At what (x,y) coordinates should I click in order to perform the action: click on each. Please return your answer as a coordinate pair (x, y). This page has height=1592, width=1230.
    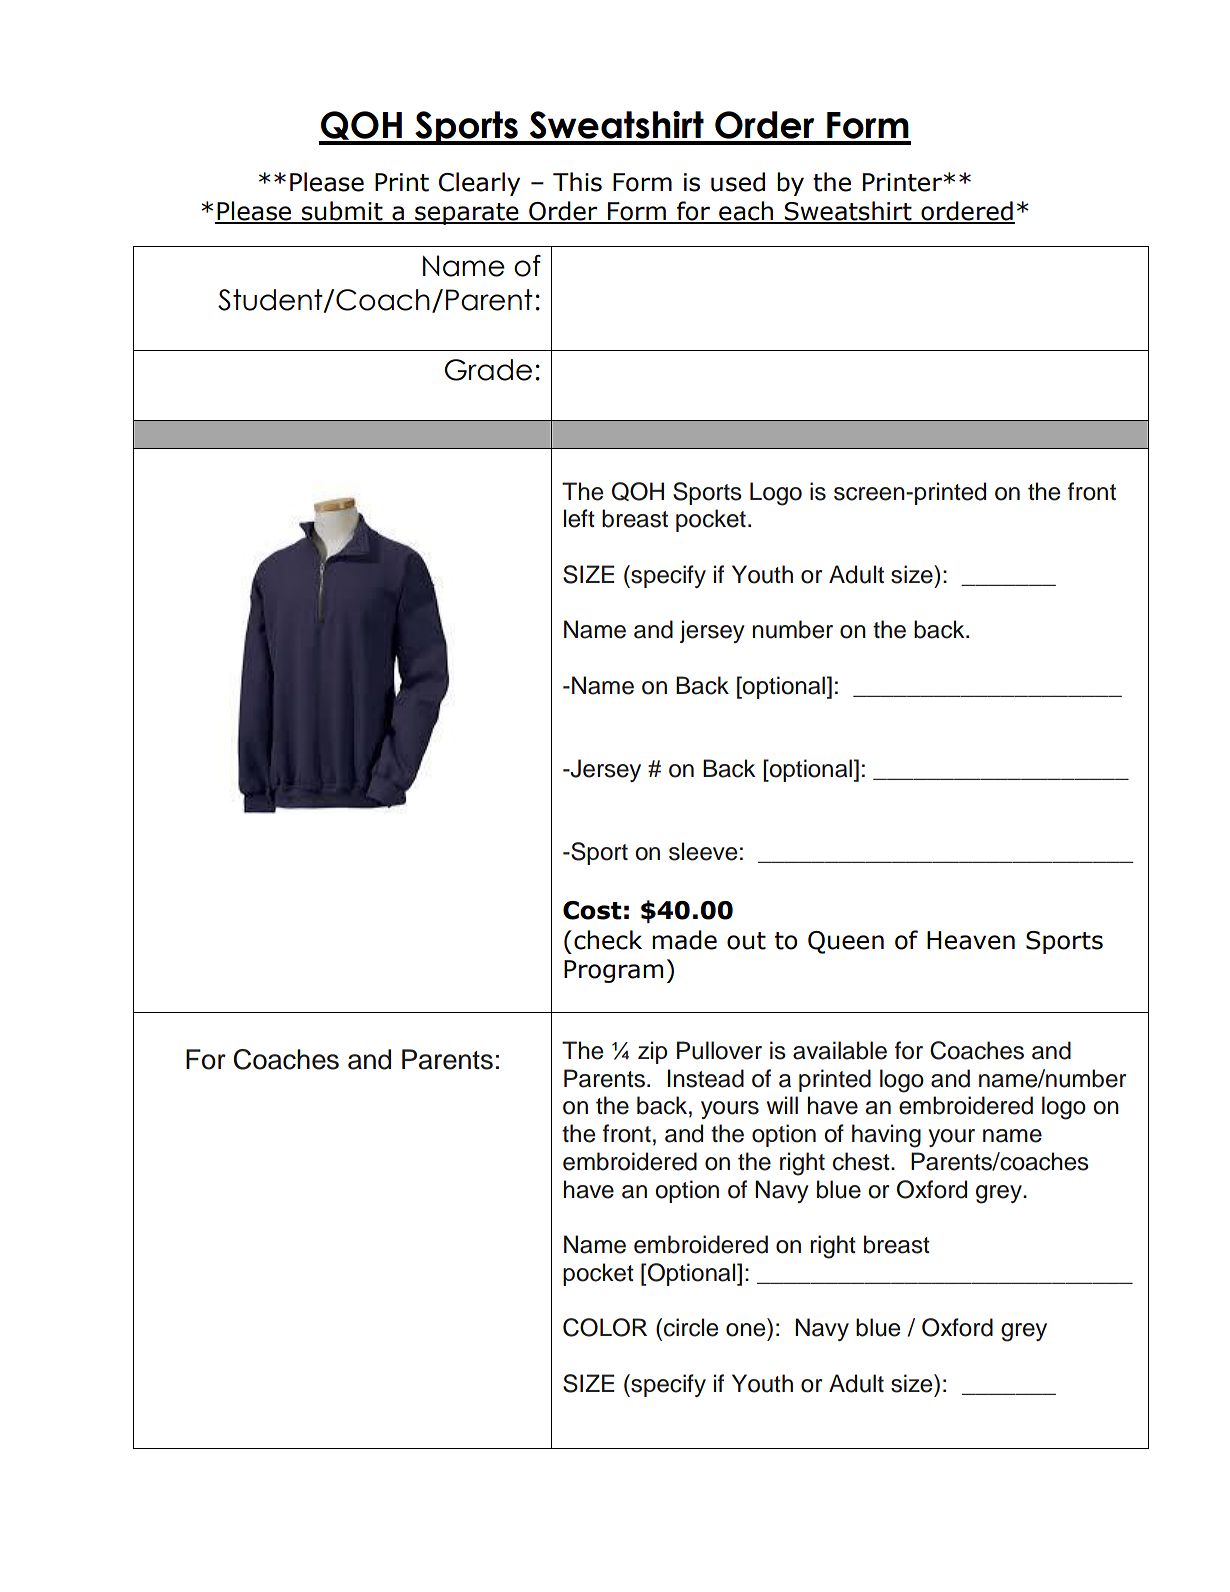
    Looking at the image, I should click on (746, 212).
